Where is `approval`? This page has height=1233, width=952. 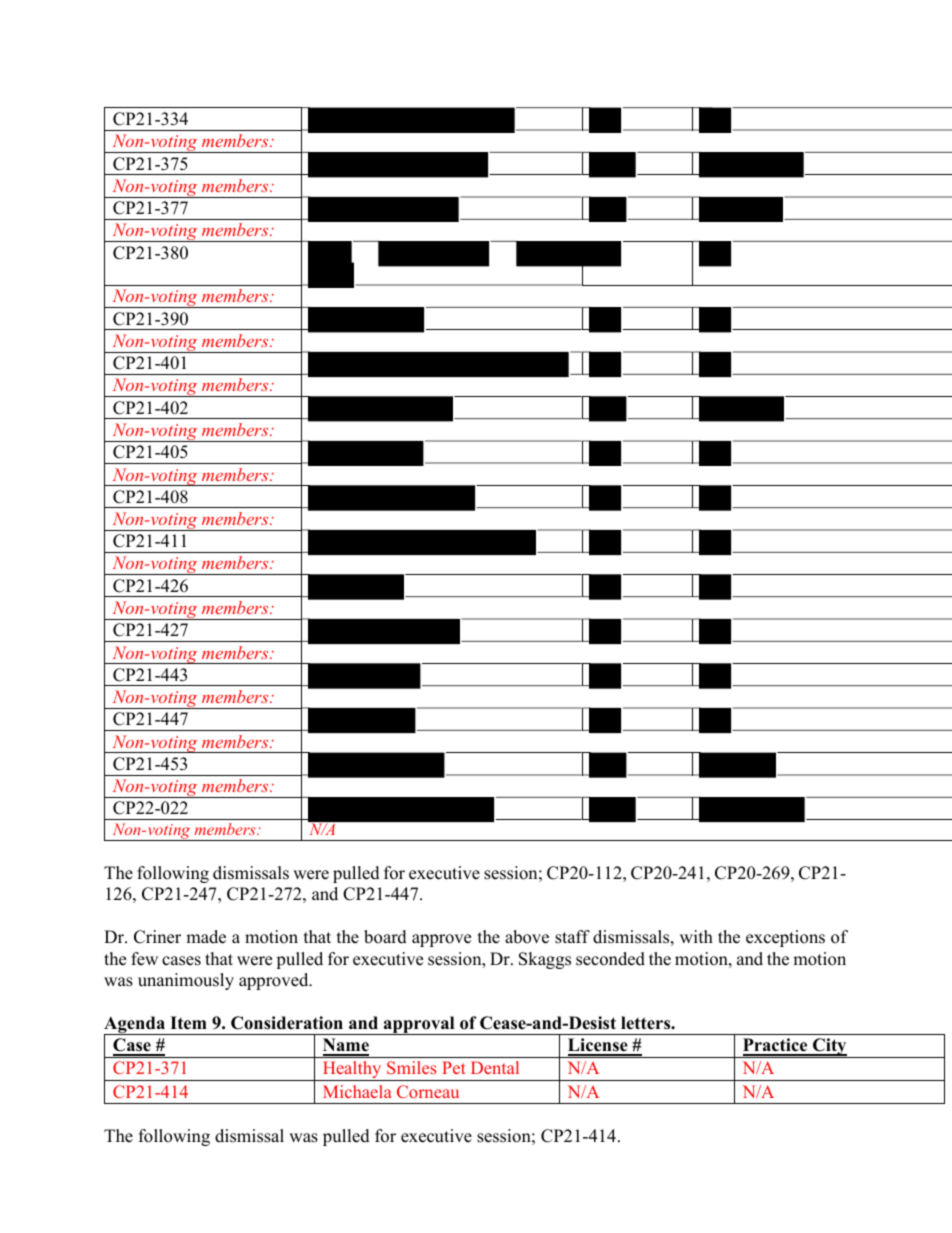
approval is located at coordinates (419, 1025).
